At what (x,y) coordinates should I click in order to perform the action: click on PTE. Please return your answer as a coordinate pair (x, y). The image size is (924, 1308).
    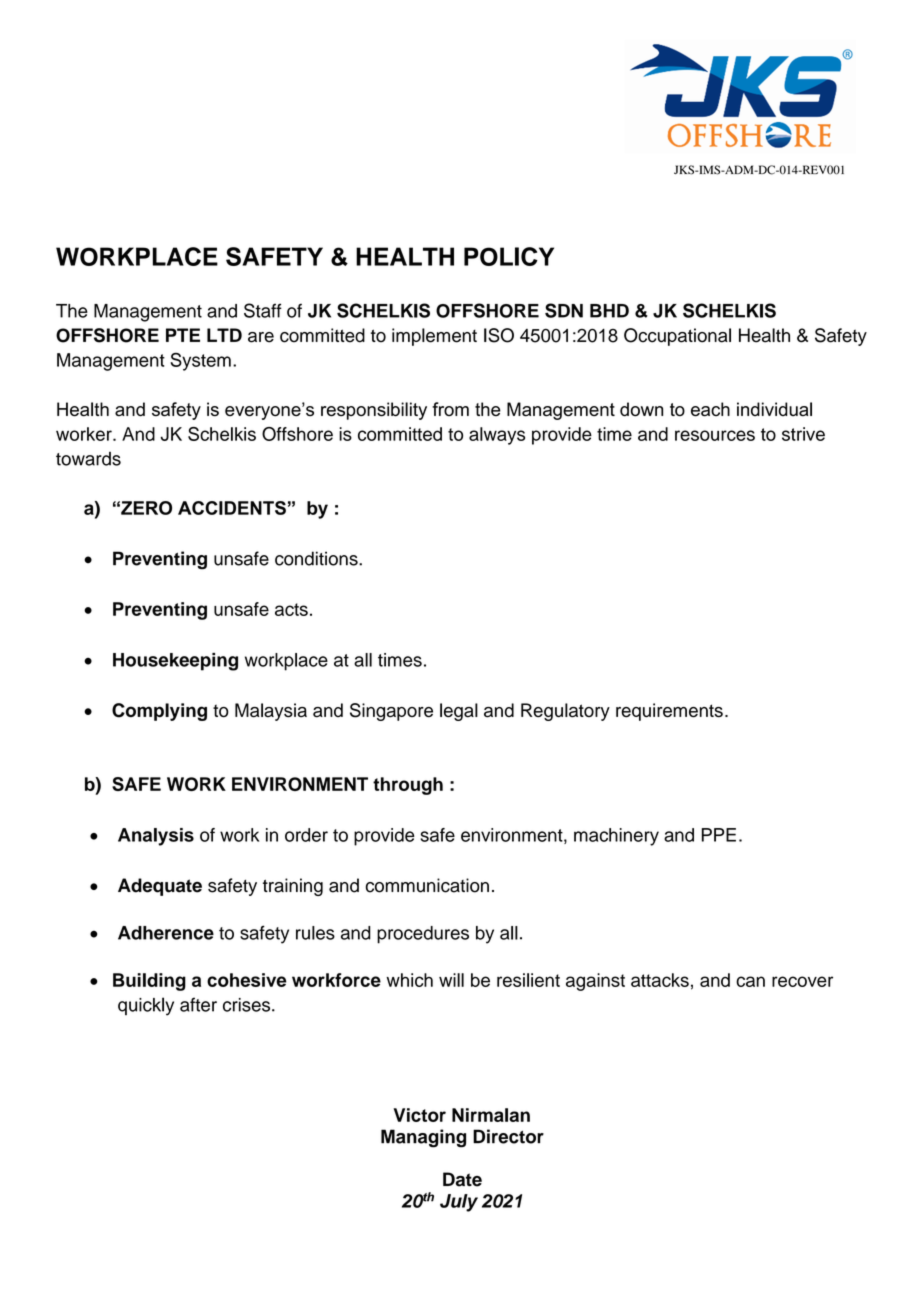
    Looking at the image, I should click on (183, 335).
